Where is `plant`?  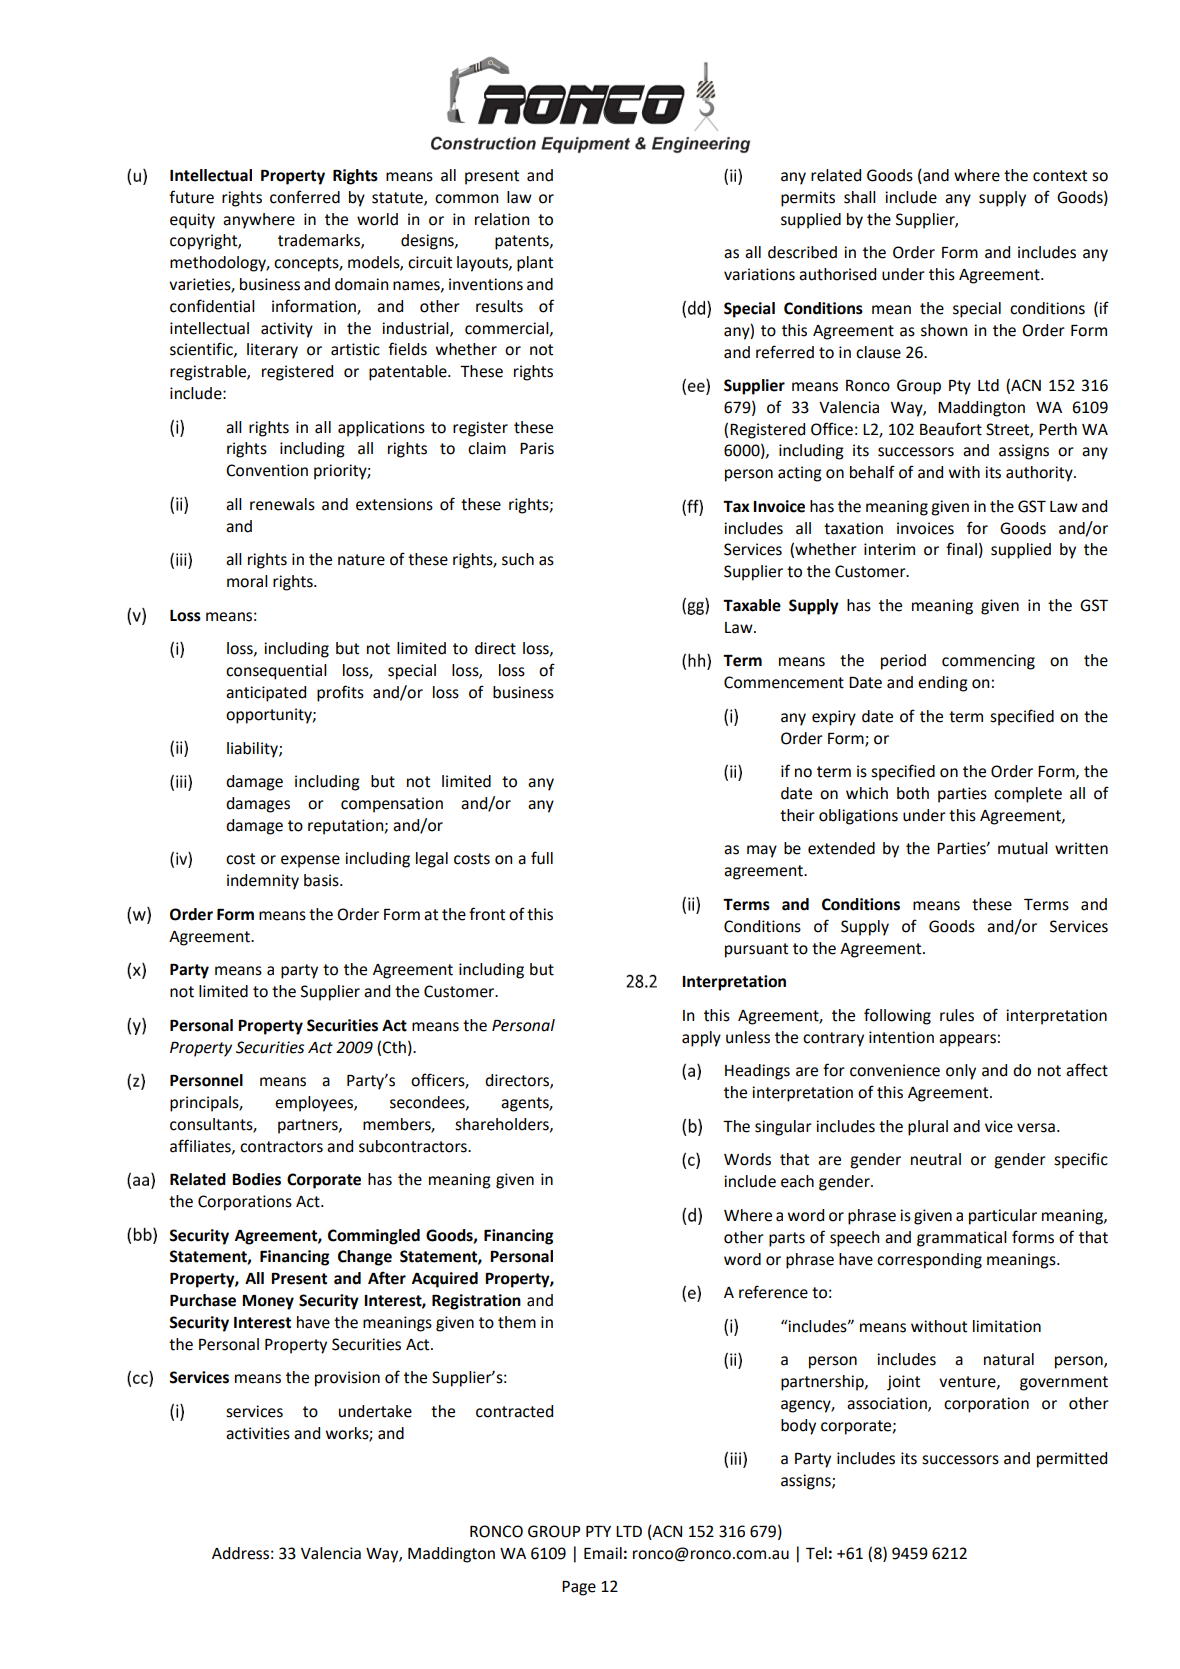
plant is located at coordinates (535, 264).
